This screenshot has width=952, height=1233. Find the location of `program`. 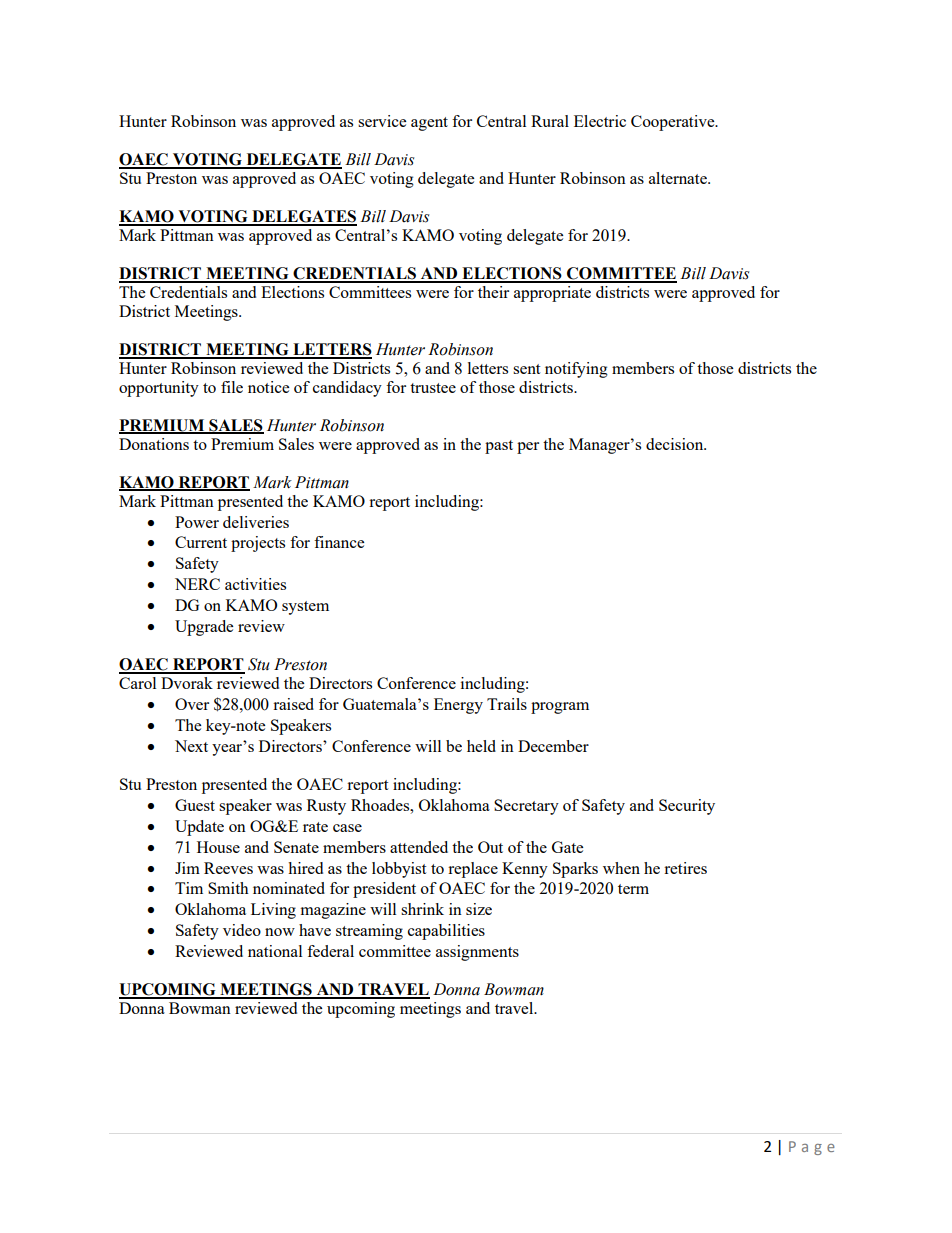

program is located at coordinates (560, 708).
